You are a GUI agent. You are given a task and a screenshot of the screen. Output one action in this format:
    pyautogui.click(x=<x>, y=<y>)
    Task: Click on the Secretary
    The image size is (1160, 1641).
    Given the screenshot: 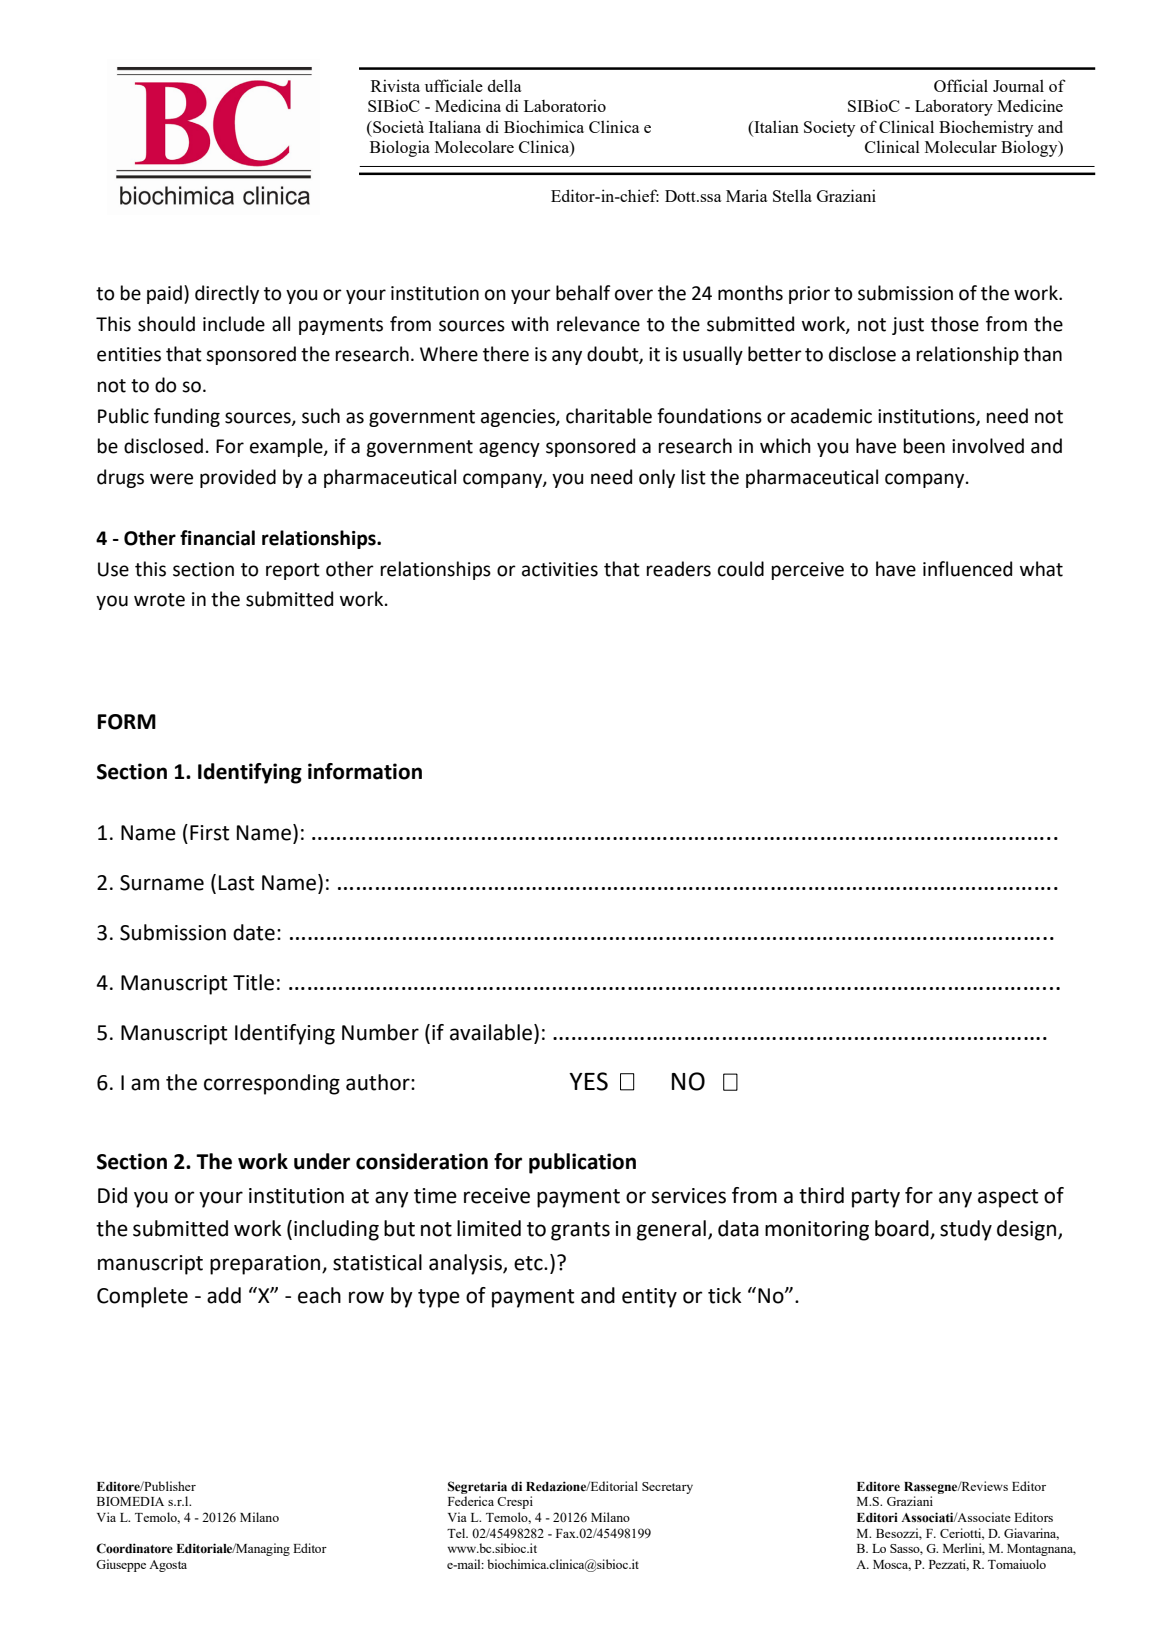 What is the action you would take?
    pyautogui.click(x=667, y=1488)
